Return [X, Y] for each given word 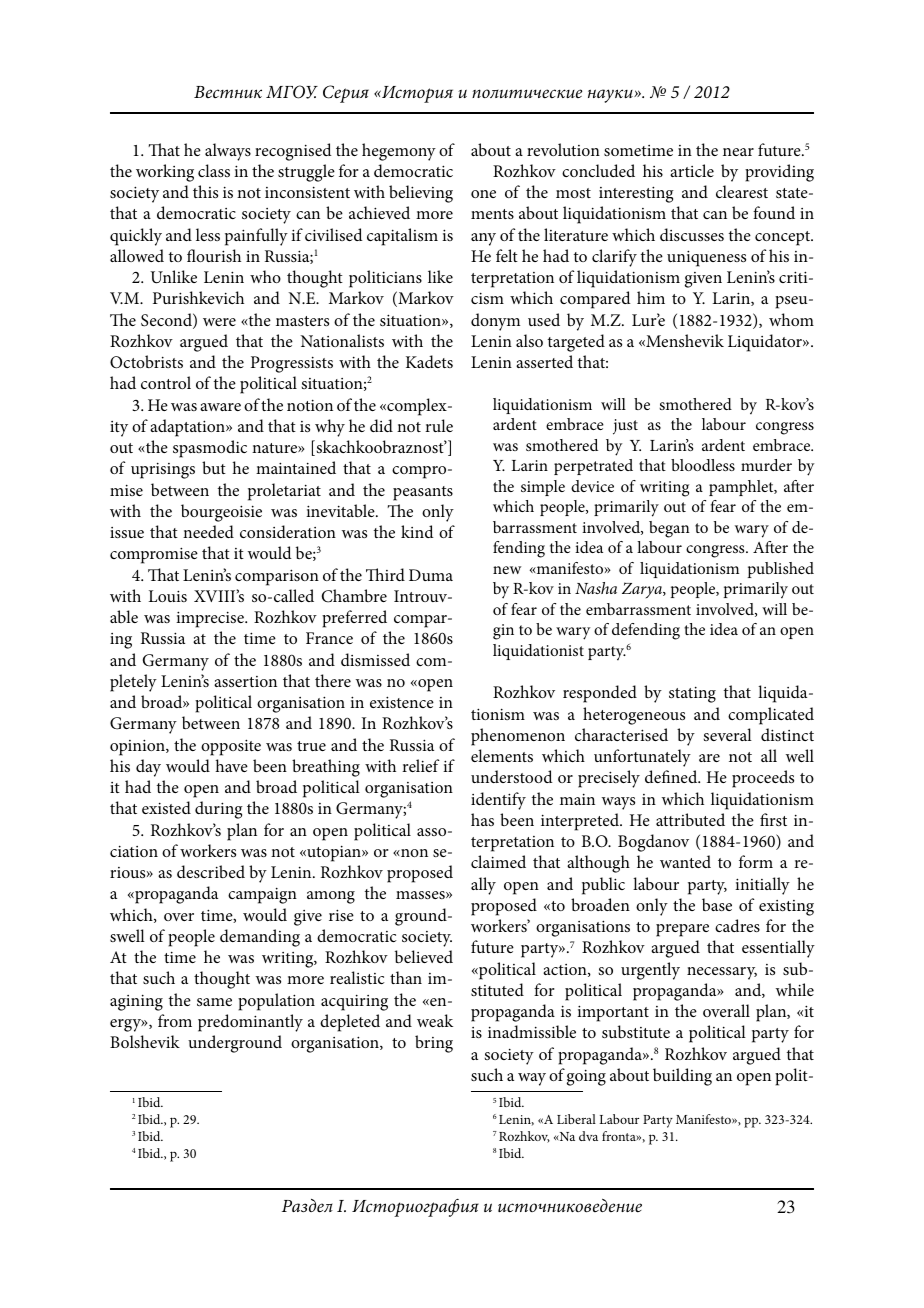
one [483, 194]
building [682, 1077]
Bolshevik [145, 1041]
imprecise [211, 619]
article [692, 170]
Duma [431, 575]
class [214, 170]
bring [434, 1044]
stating [692, 694]
